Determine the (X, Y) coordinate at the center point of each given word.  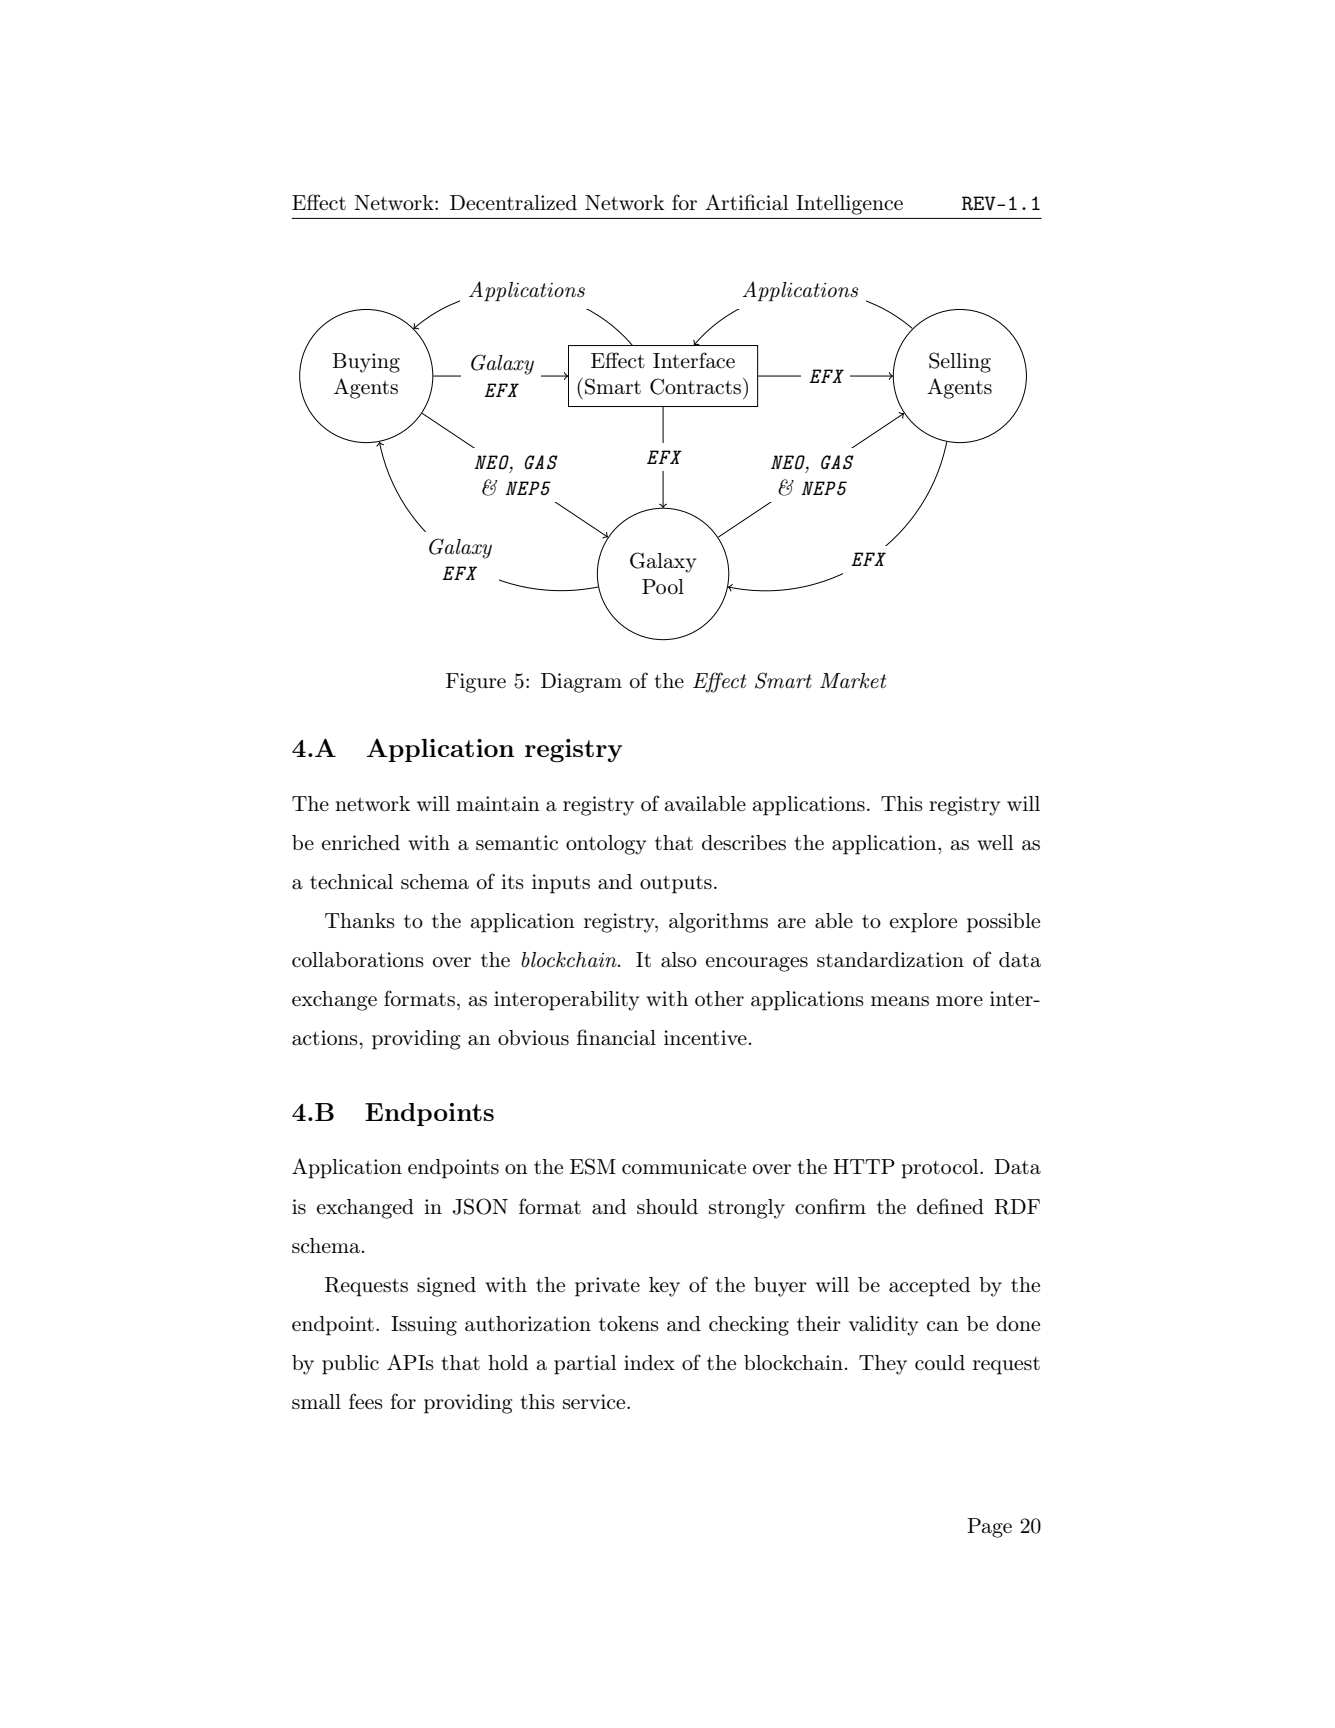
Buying (366, 363)
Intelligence (849, 205)
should (667, 1207)
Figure (476, 683)
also (679, 960)
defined (950, 1206)
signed (446, 1287)
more (959, 1001)
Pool (663, 587)
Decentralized (513, 203)
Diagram (581, 683)
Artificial (747, 202)
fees (366, 1401)
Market (853, 680)
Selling (960, 362)
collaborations (358, 960)
